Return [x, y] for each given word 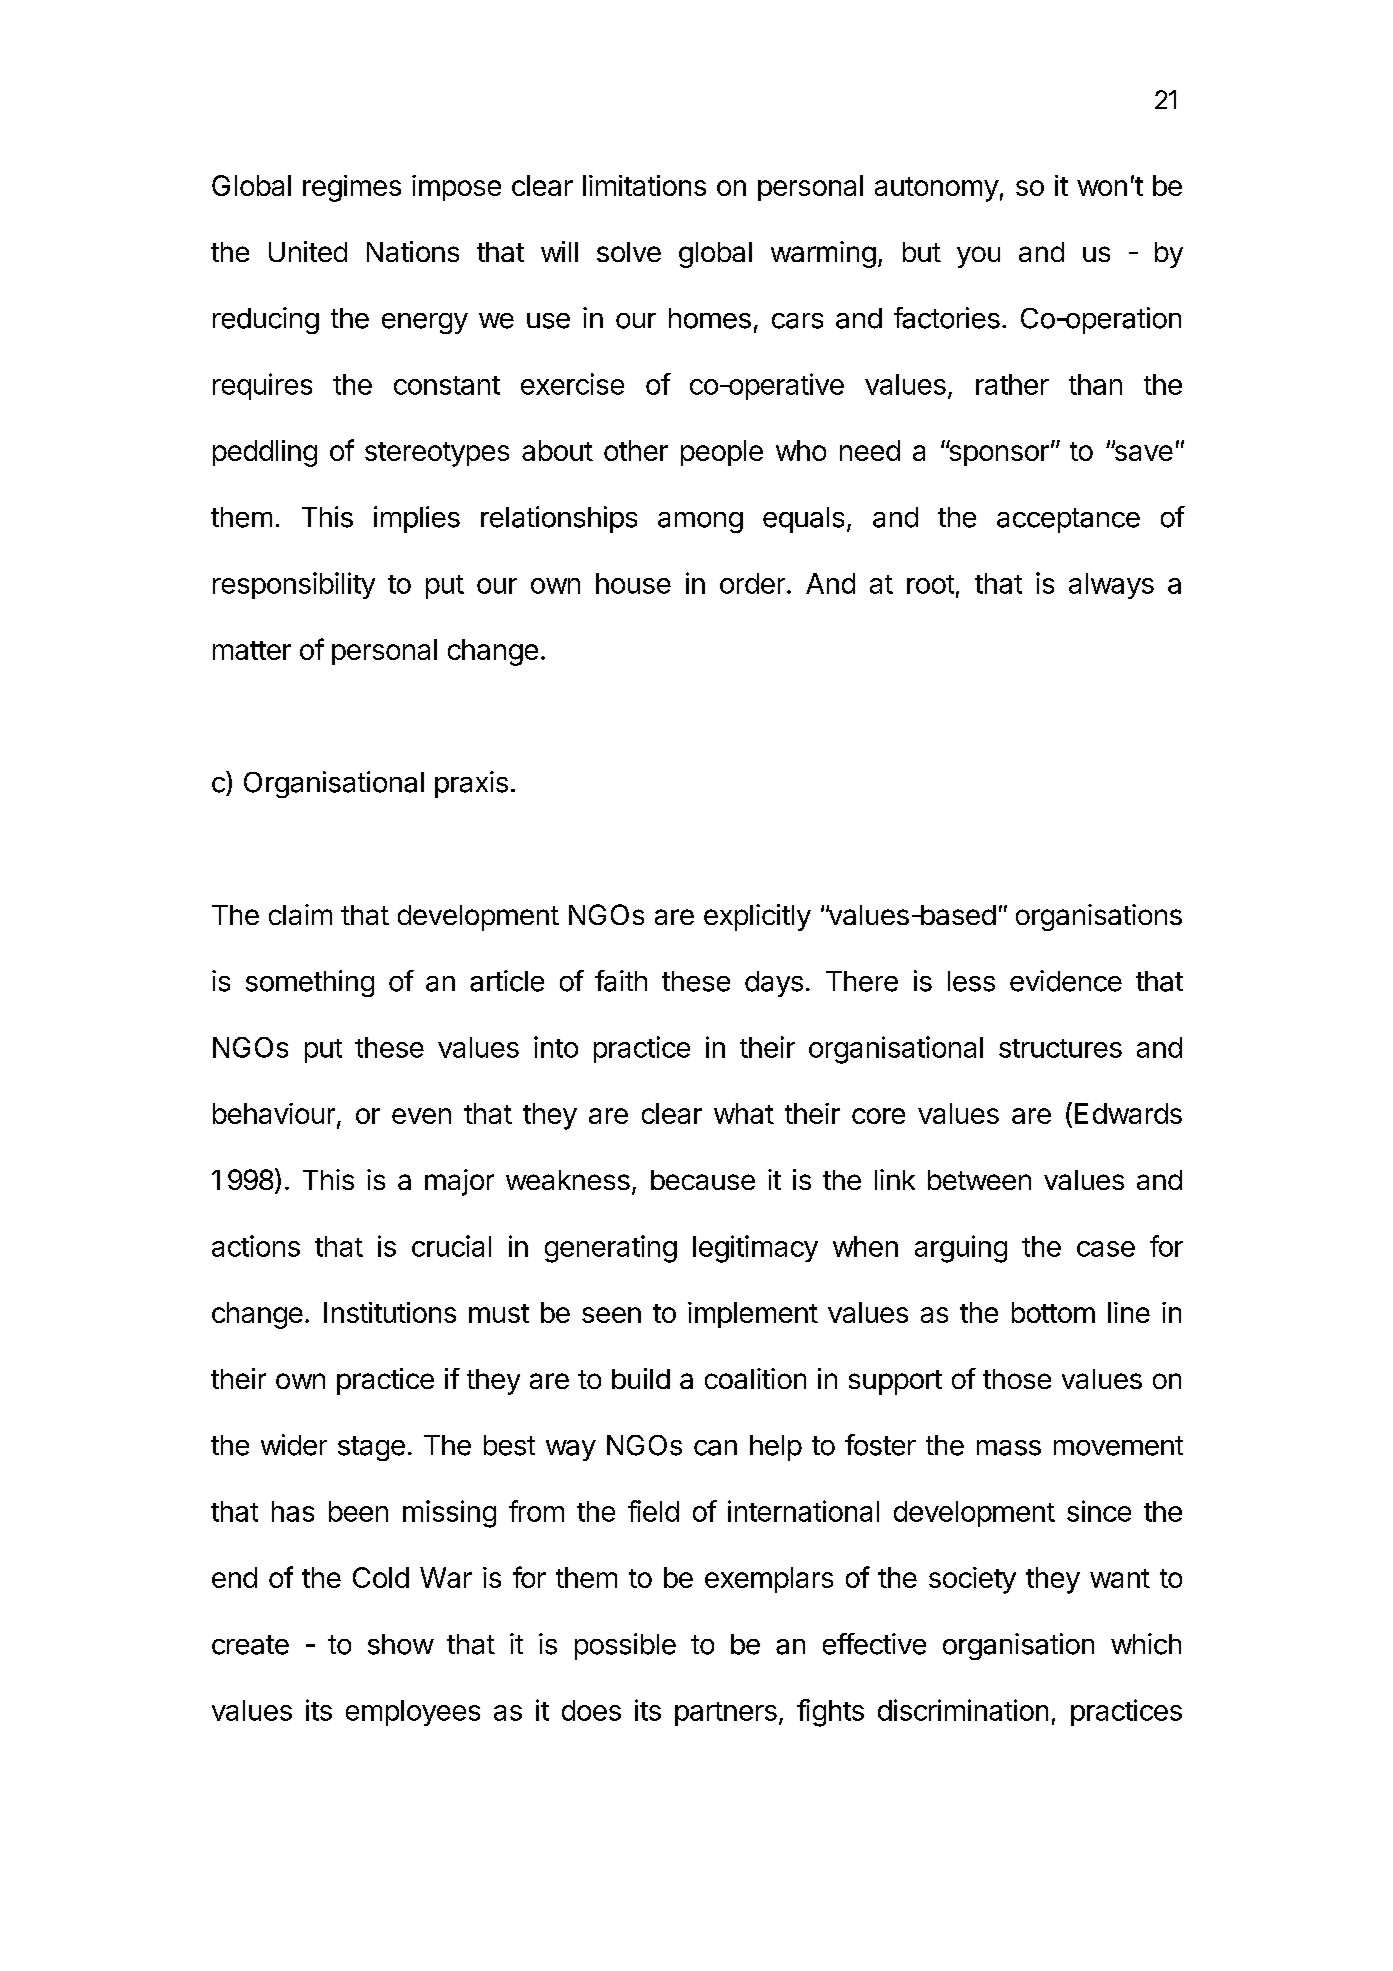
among [700, 522]
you [978, 257]
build [641, 1378]
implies [417, 519]
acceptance [1068, 520]
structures [1060, 1048]
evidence [1066, 981]
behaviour [274, 1113]
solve [629, 252]
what [744, 1113]
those [1017, 1379]
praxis [471, 784]
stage [371, 1448]
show [401, 1644]
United [308, 251]
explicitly [757, 917]
